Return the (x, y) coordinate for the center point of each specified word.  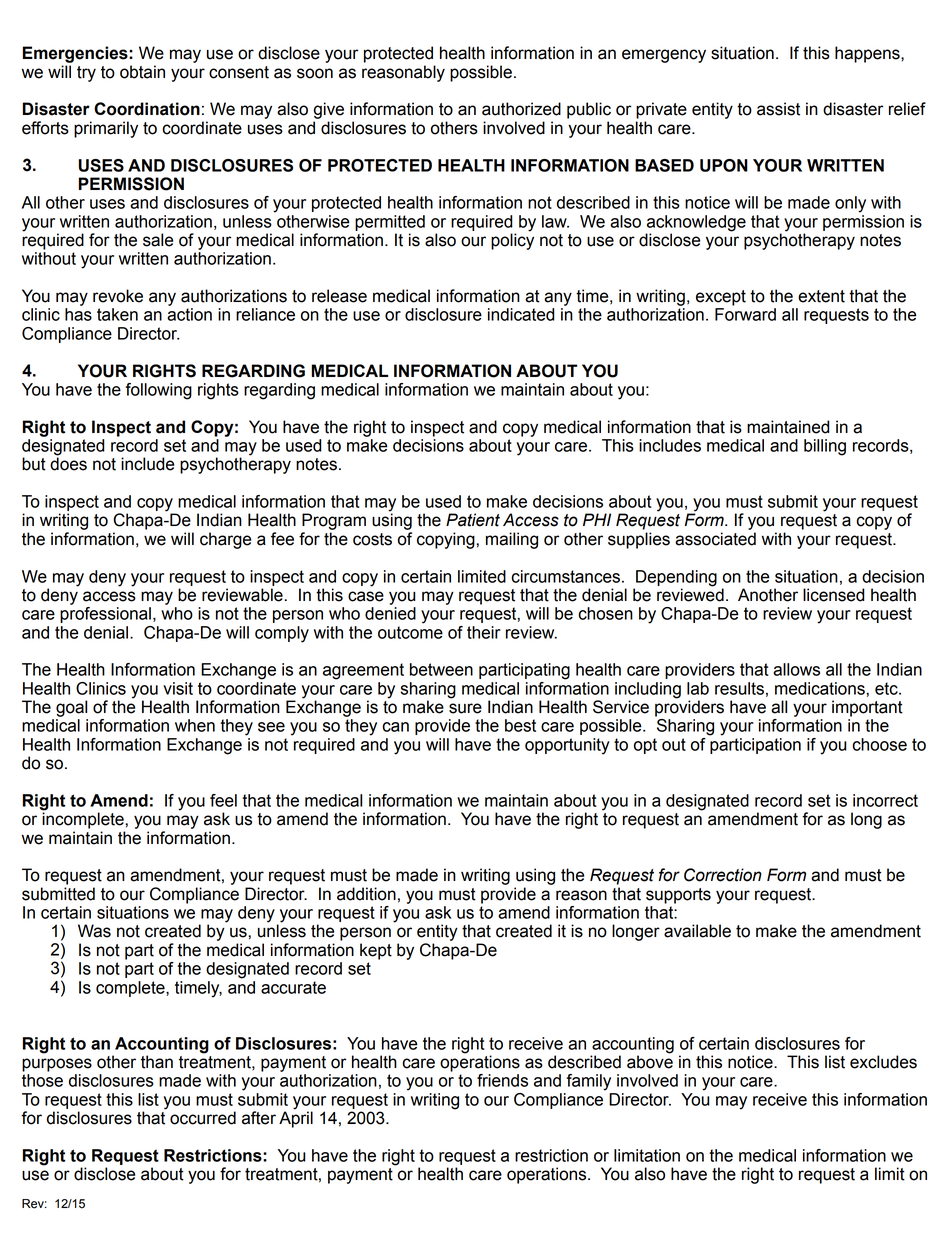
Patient (473, 520)
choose (879, 744)
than (157, 1062)
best (520, 725)
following (159, 391)
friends (502, 1080)
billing (825, 447)
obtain (142, 72)
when (195, 725)
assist (778, 109)
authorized (521, 109)
